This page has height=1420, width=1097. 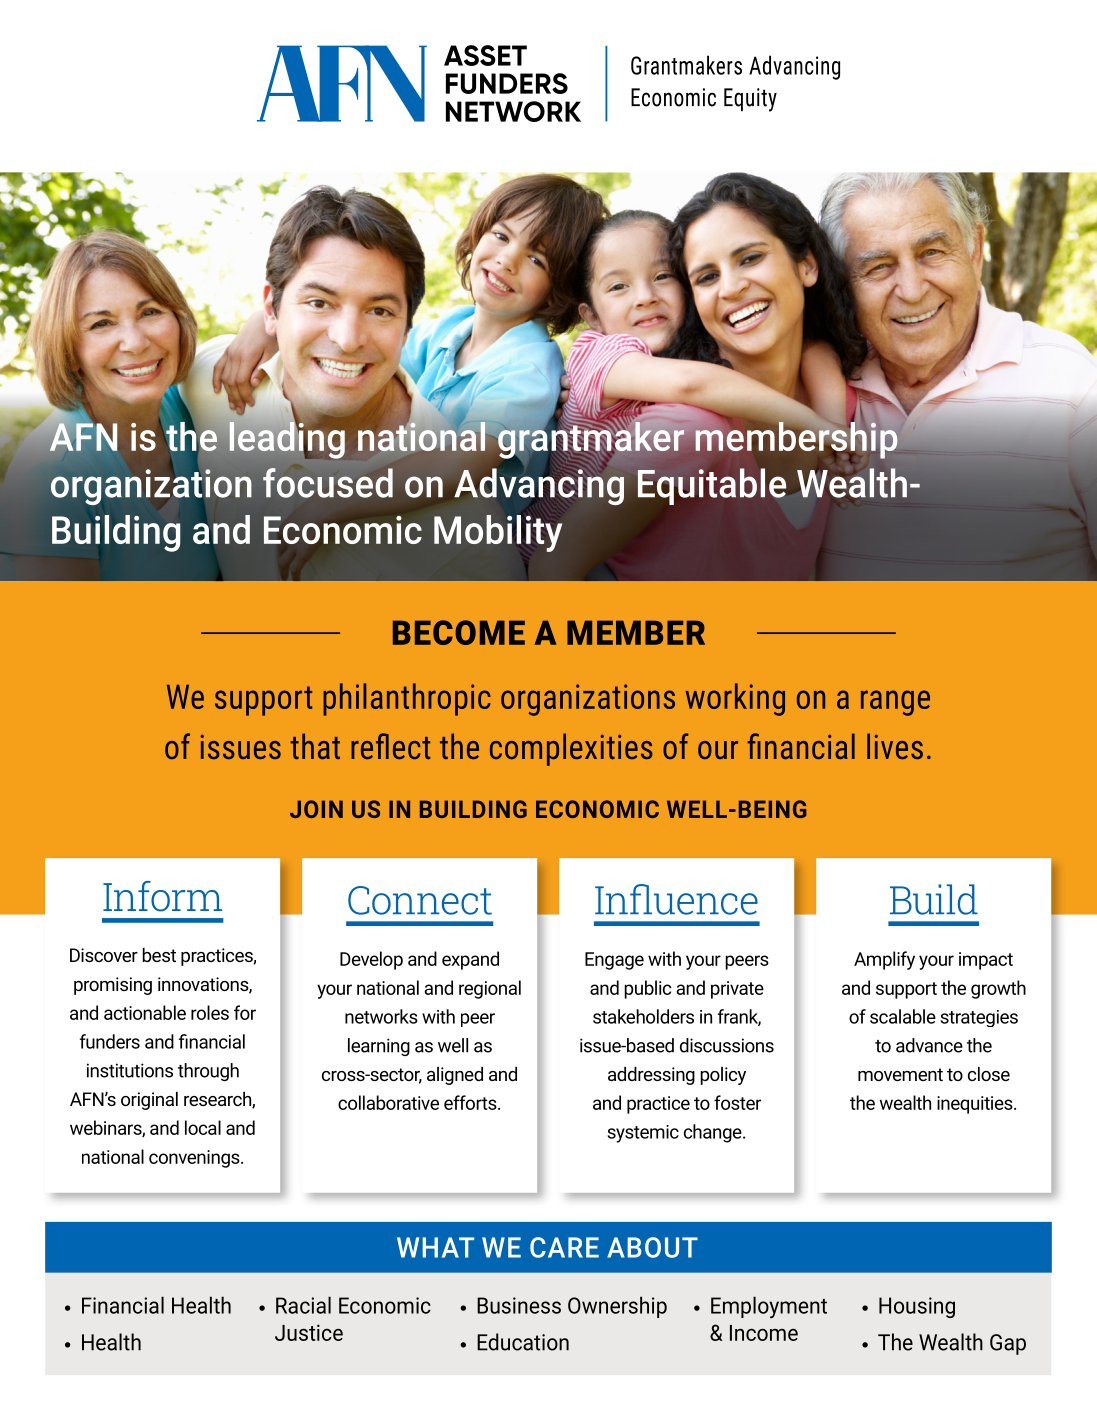 I want to click on Equitable, so click(x=711, y=486).
